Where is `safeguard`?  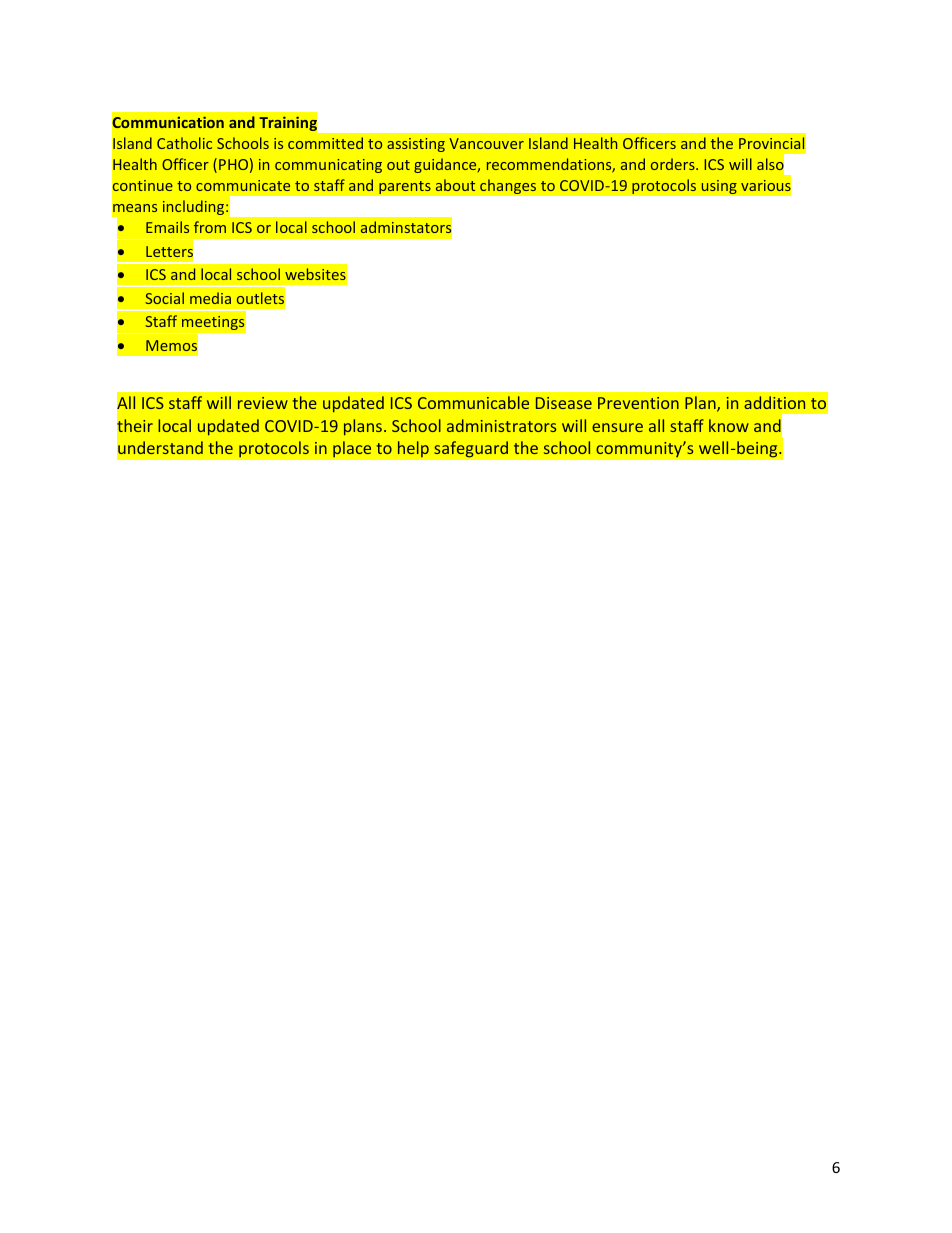
safeguard is located at coordinates (471, 449).
